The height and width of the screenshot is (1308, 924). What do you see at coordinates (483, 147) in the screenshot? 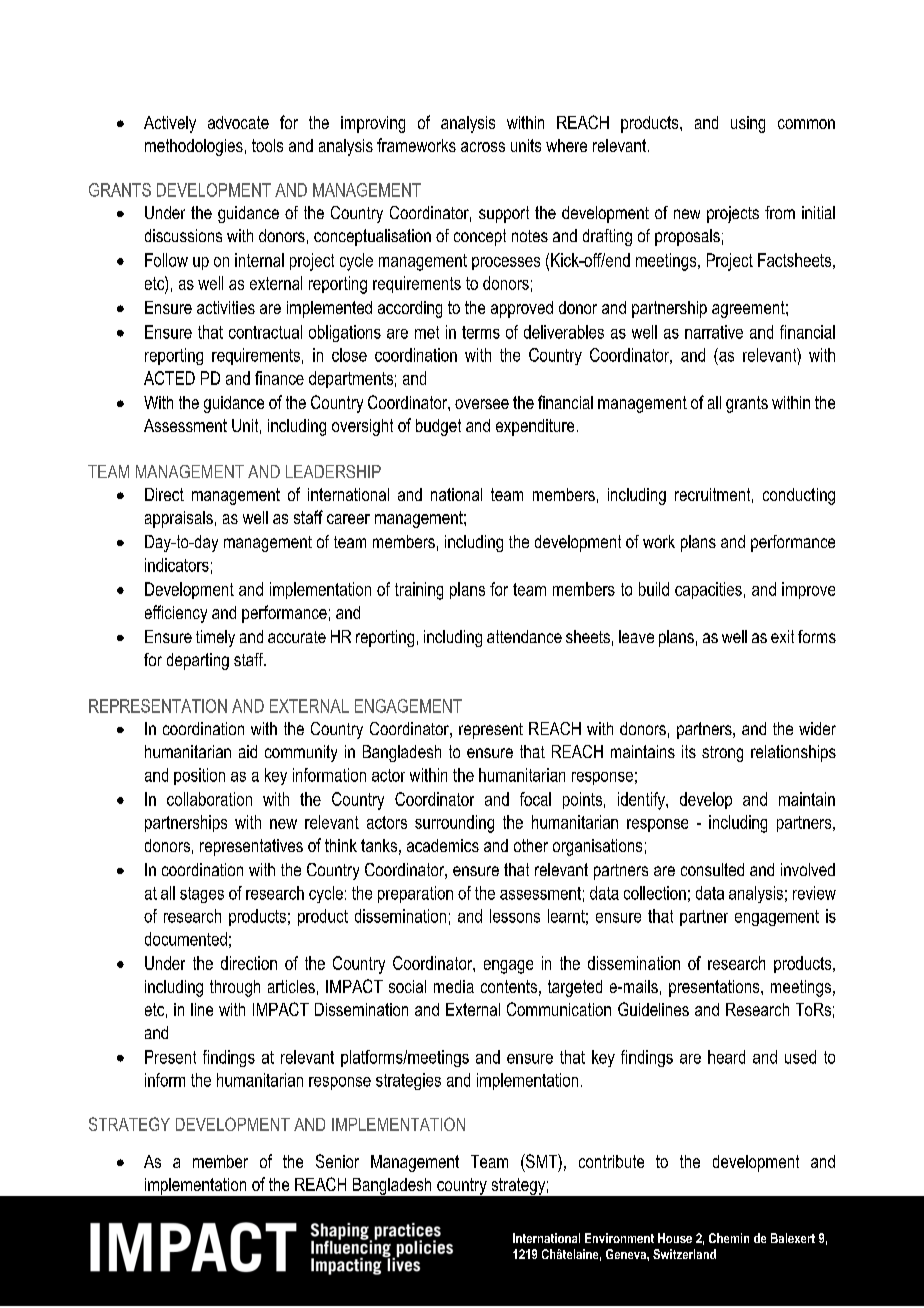
I see `across` at bounding box center [483, 147].
